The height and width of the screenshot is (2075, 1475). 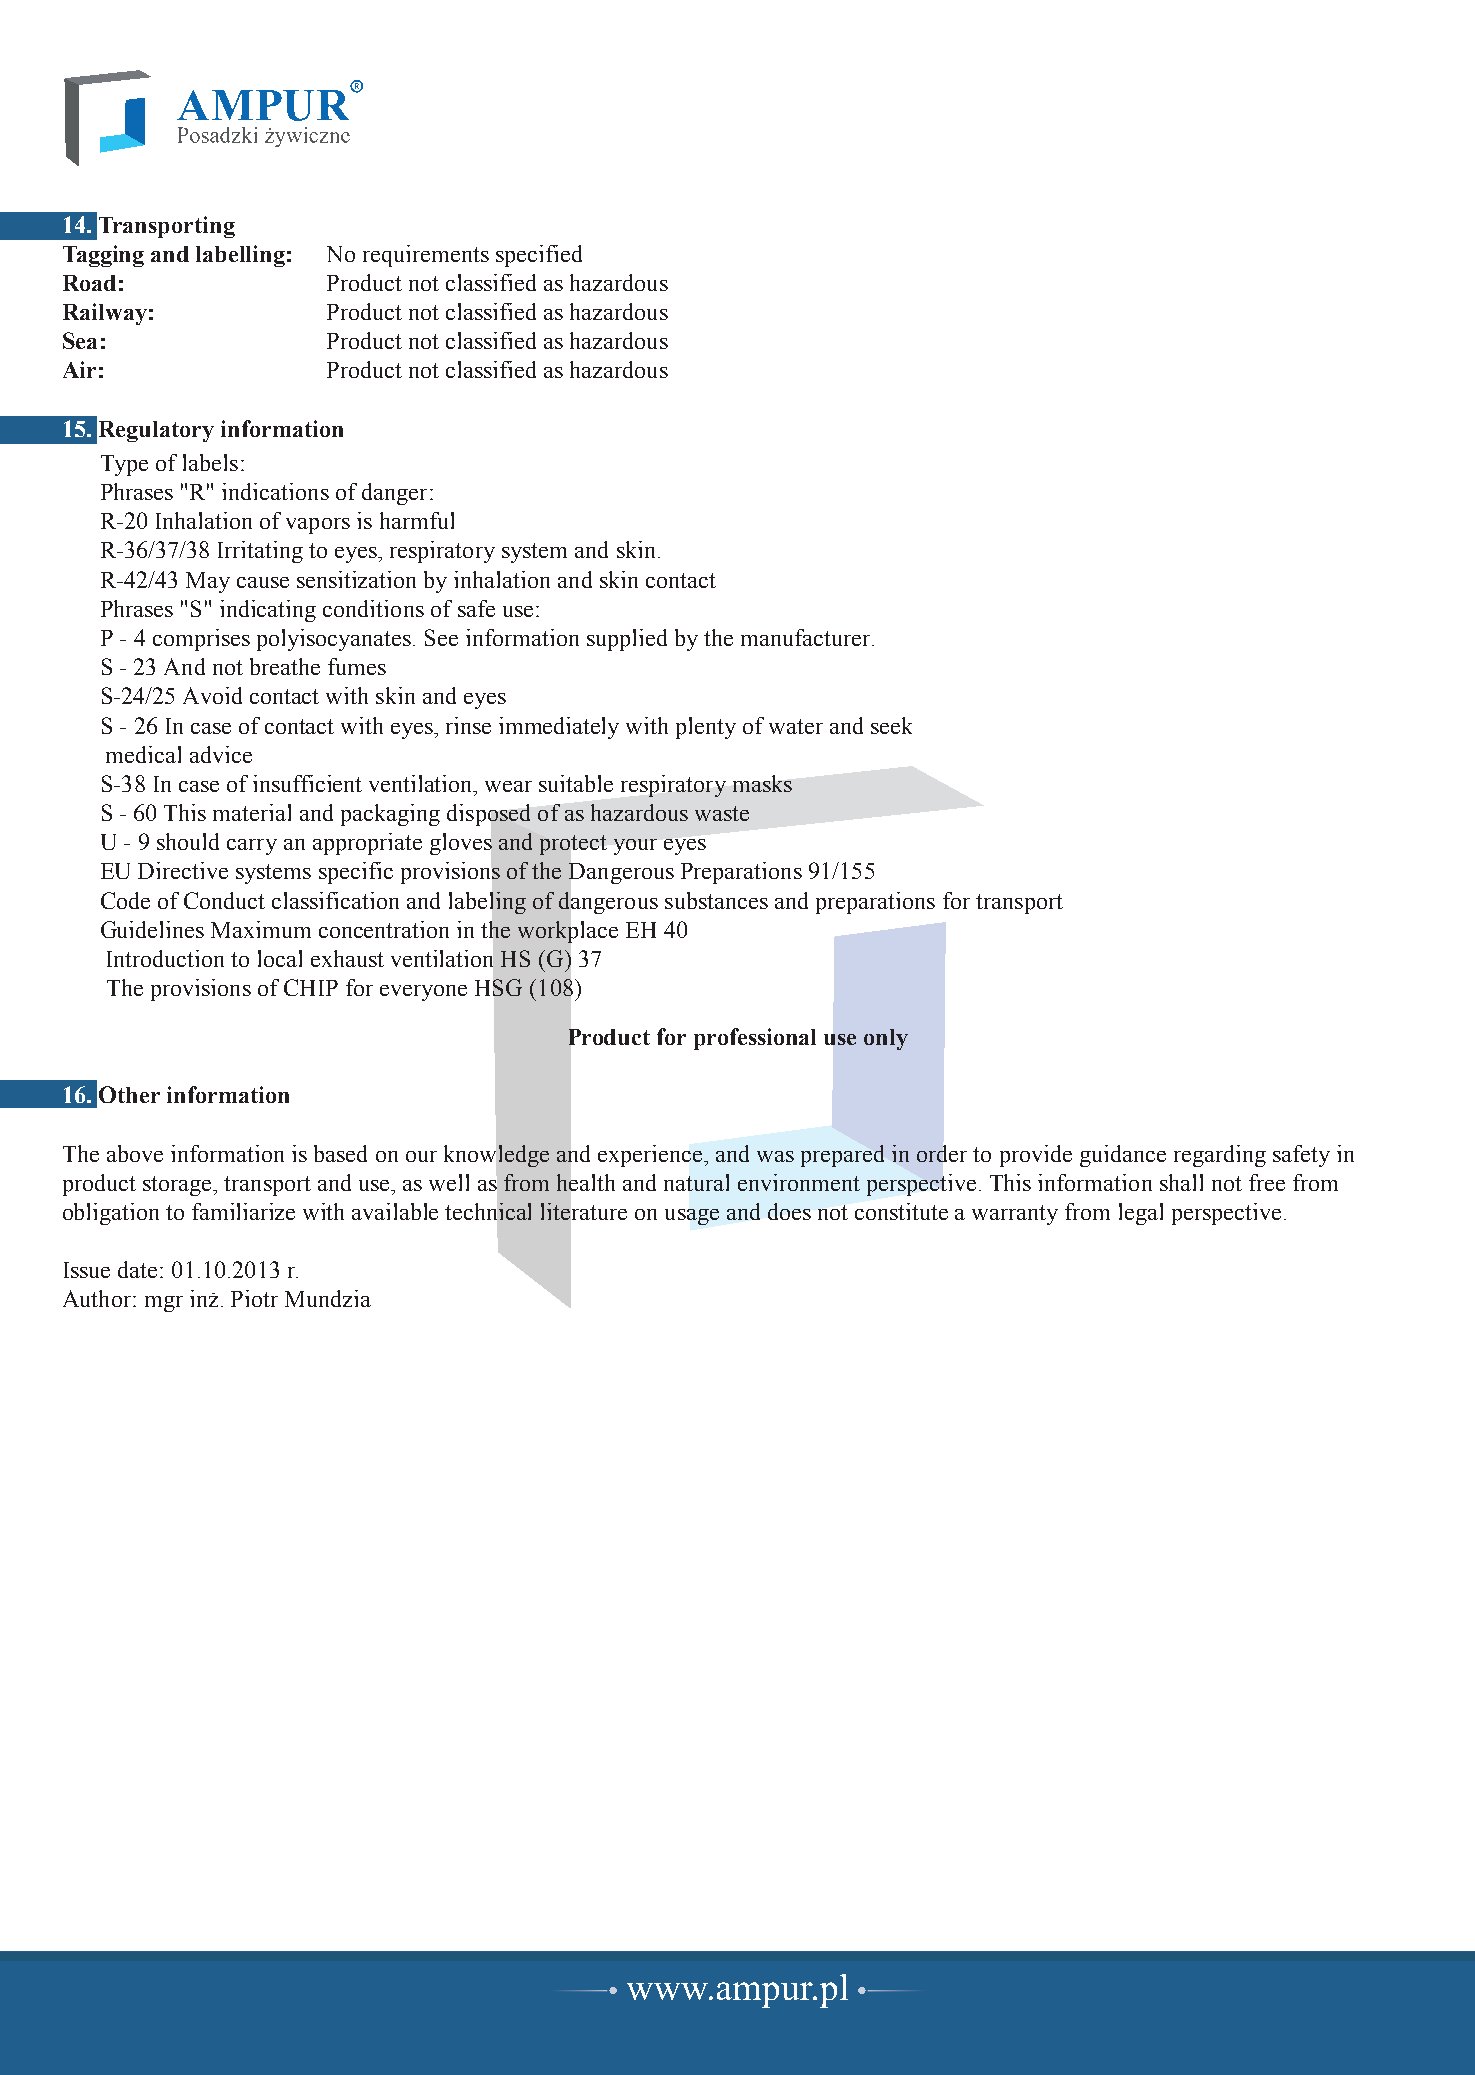 I want to click on manufacturer, so click(x=807, y=637).
